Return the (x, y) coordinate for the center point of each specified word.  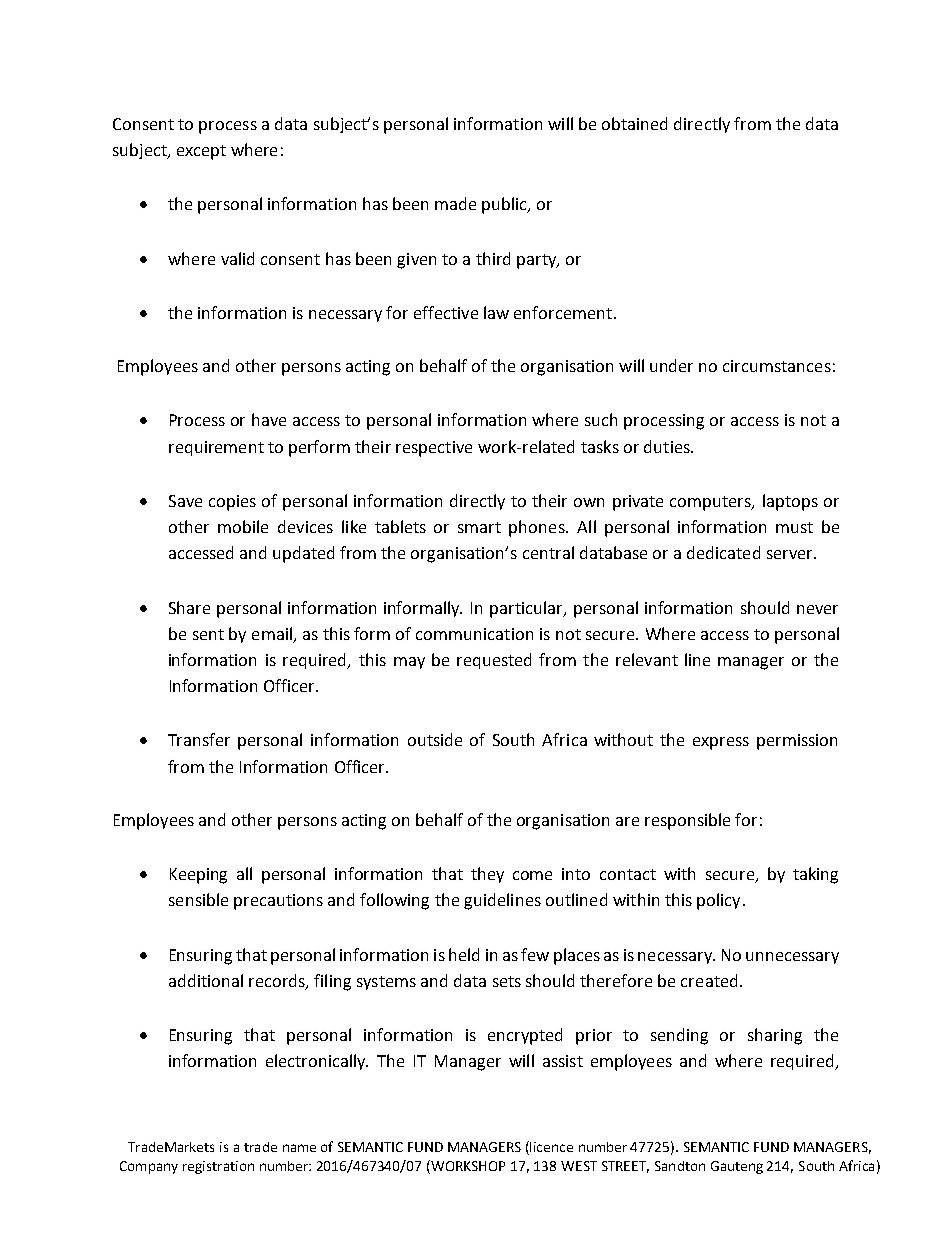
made (455, 203)
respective (434, 449)
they (487, 875)
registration (218, 1167)
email (272, 633)
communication (474, 634)
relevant (647, 659)
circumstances (777, 366)
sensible (198, 899)
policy (718, 901)
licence (551, 1147)
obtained (634, 123)
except (201, 152)
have (269, 419)
